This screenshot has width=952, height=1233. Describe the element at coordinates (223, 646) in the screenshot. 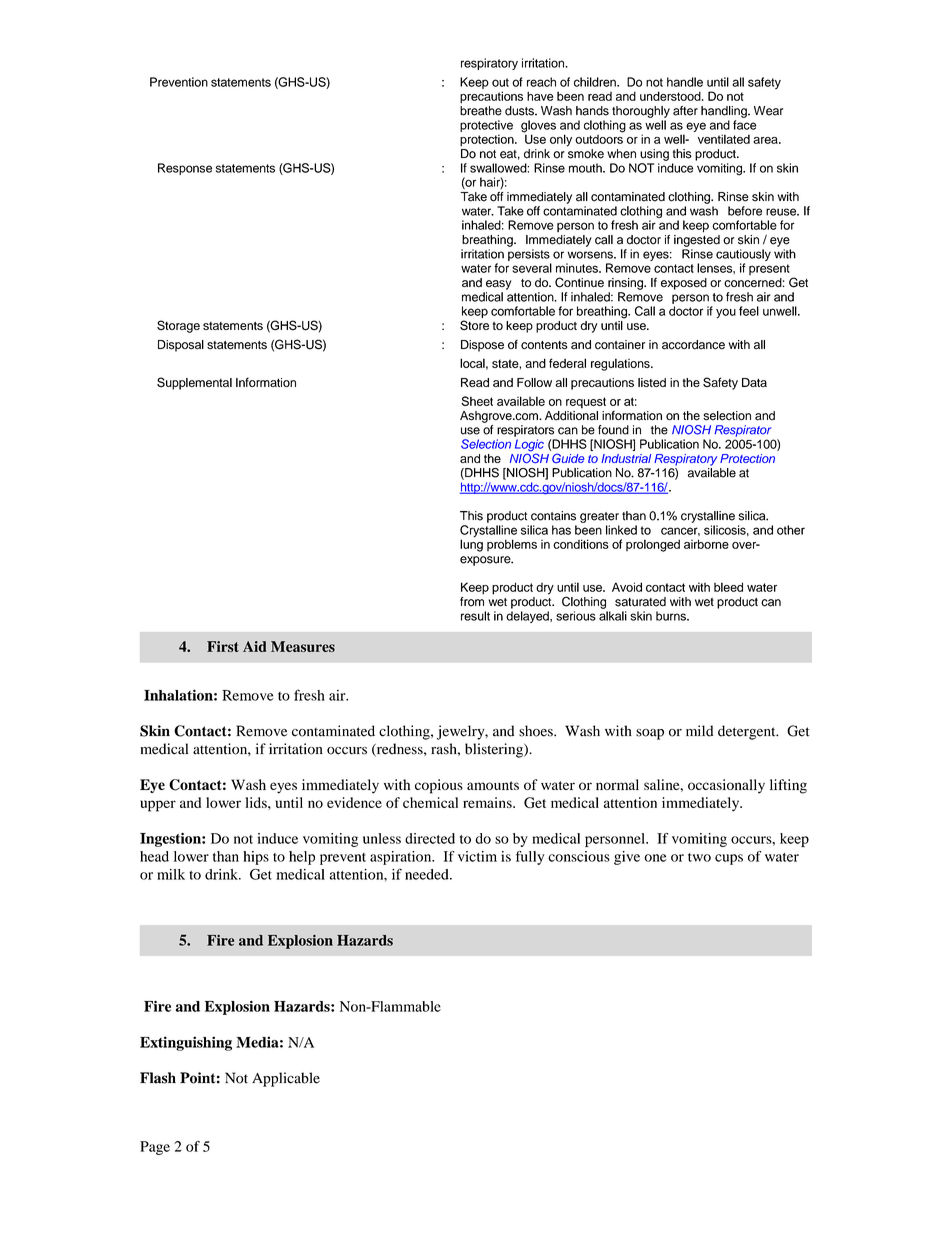

I see `First` at that location.
